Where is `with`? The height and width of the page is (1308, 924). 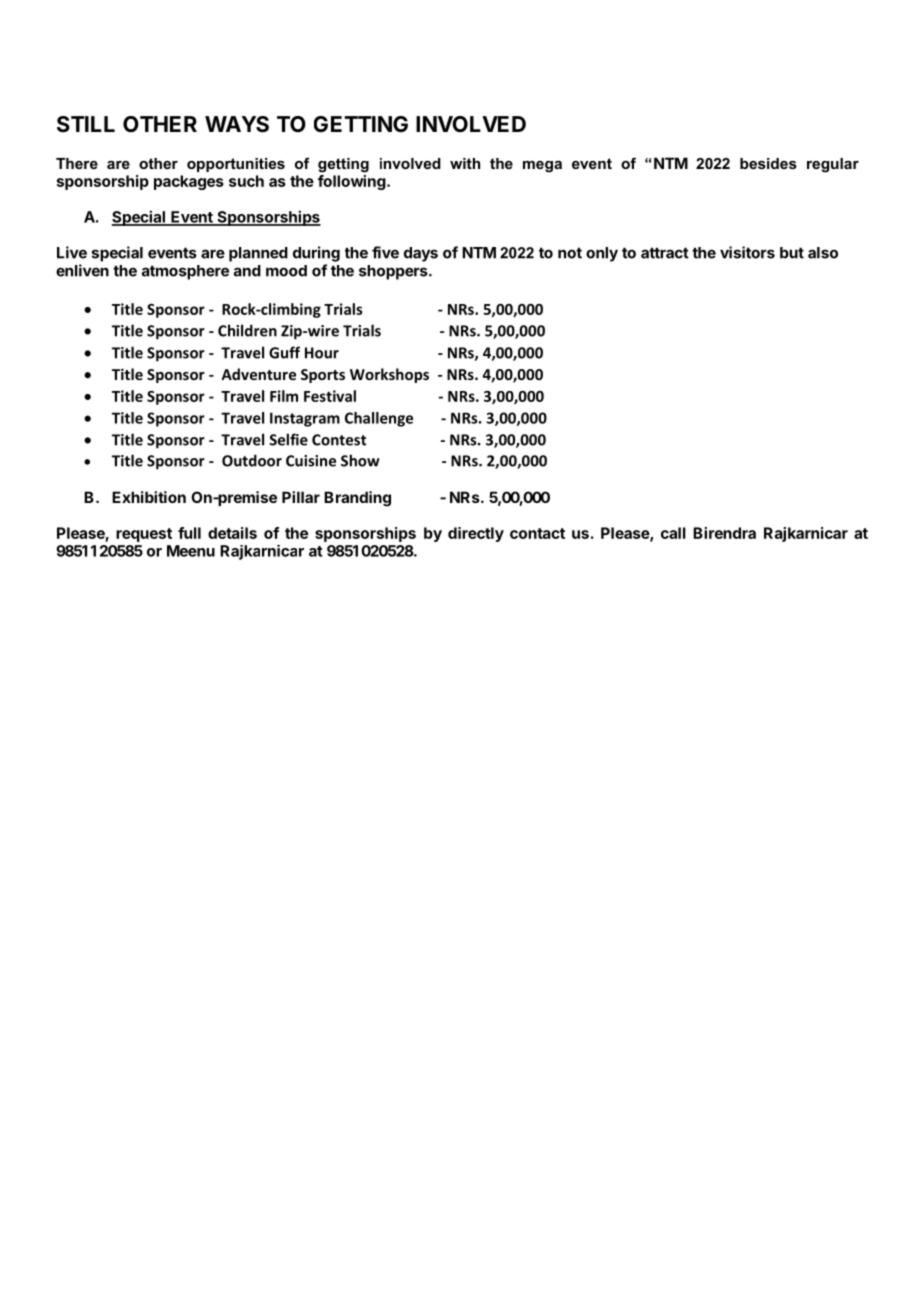
with is located at coordinates (465, 163).
